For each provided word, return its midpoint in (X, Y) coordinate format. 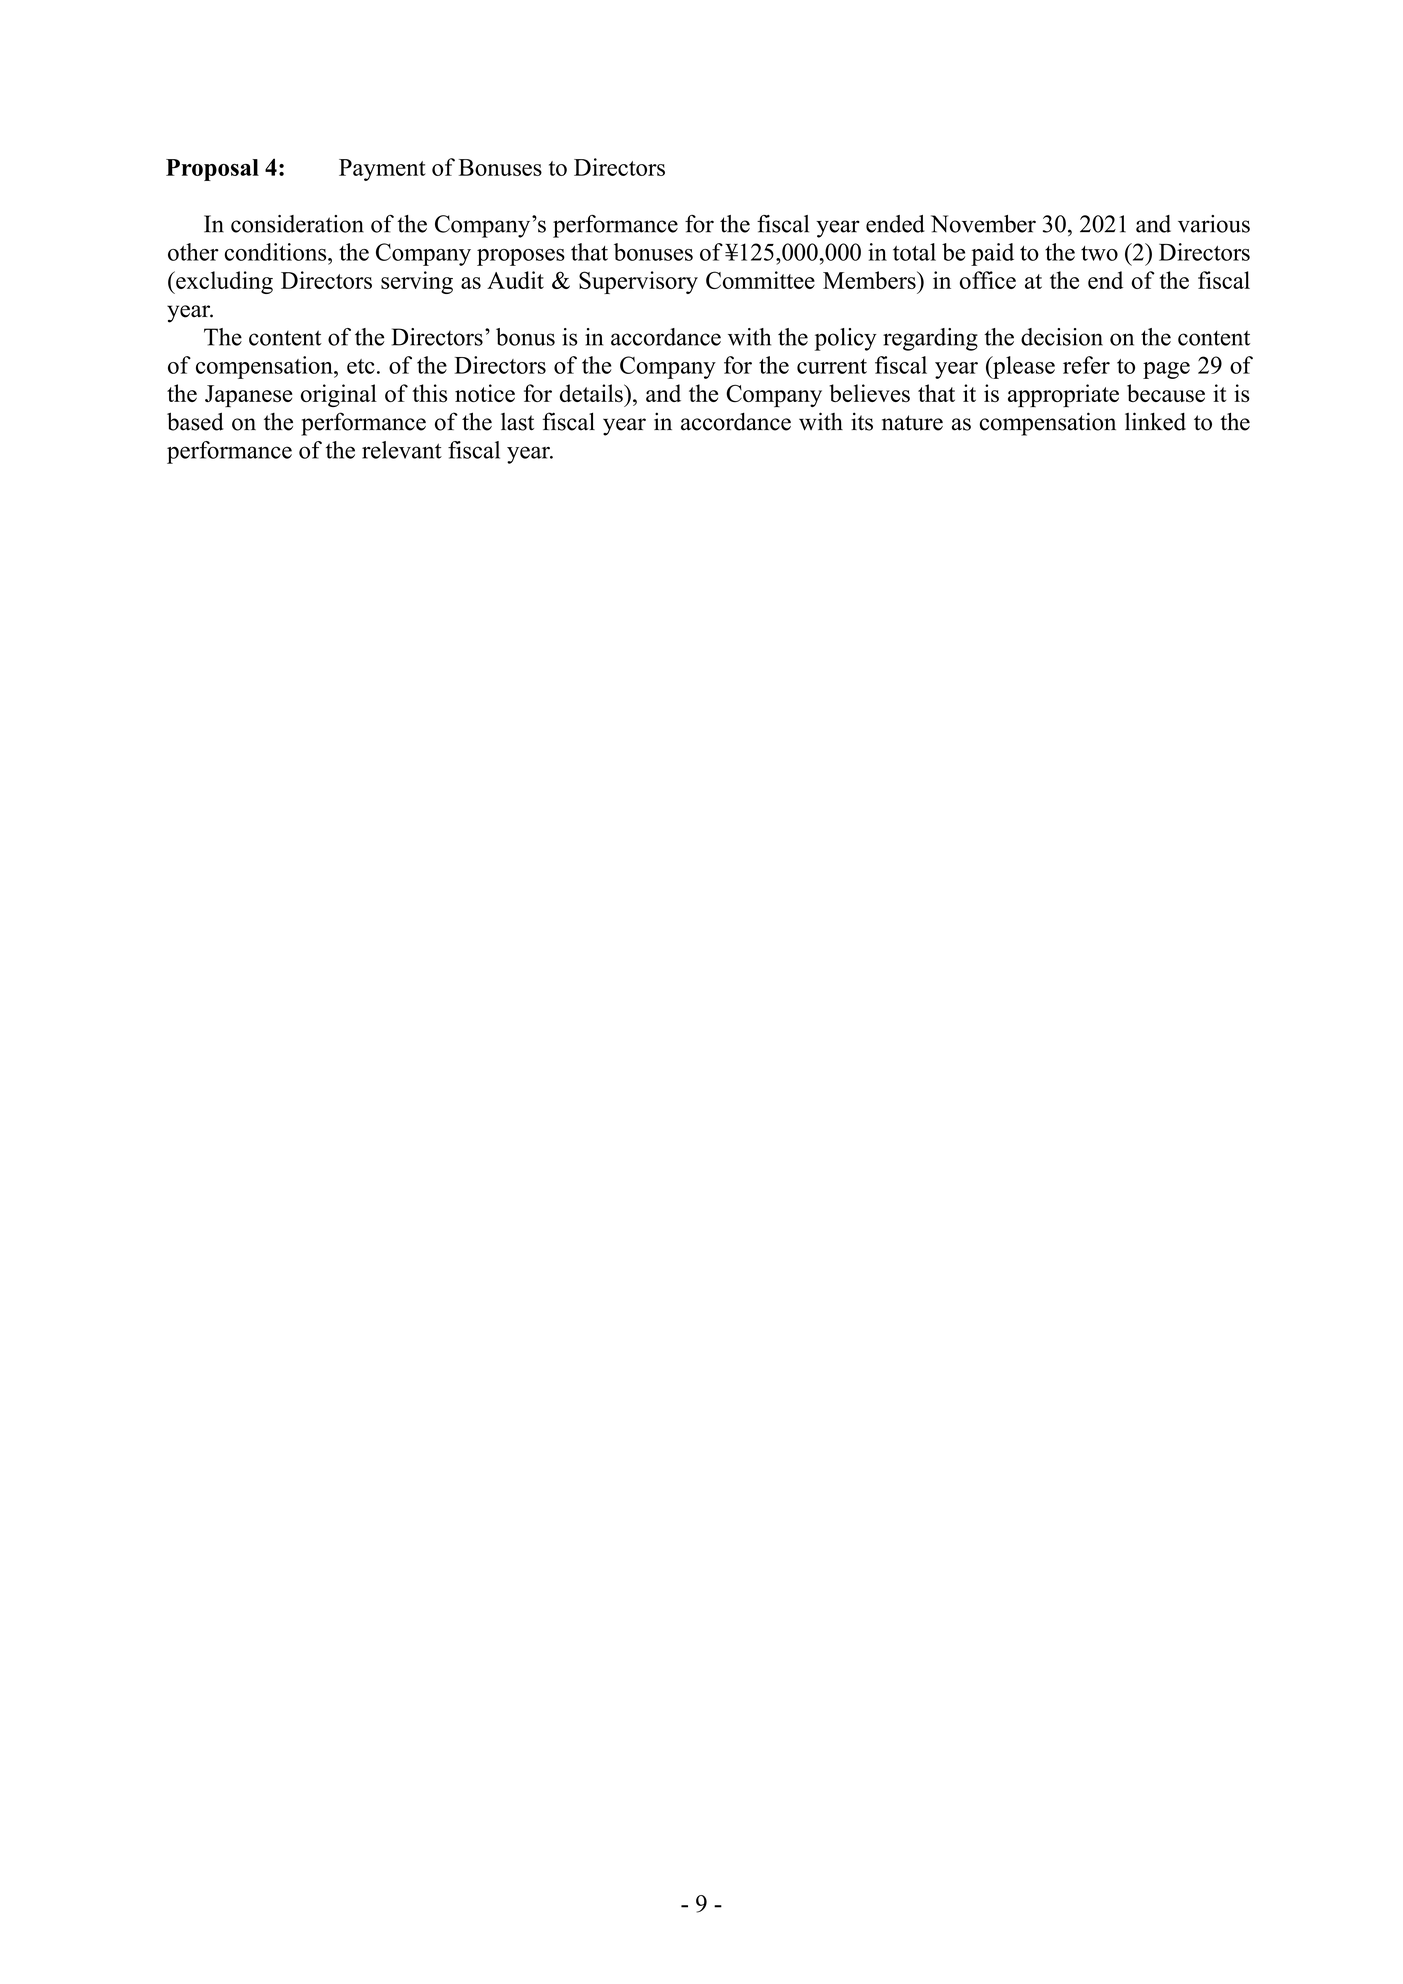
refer (1086, 365)
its (862, 421)
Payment (382, 170)
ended (895, 224)
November (983, 224)
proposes (521, 257)
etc (361, 366)
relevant (402, 450)
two (1099, 253)
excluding (223, 282)
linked (1155, 421)
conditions (277, 252)
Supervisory (638, 282)
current (832, 366)
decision (1062, 337)
